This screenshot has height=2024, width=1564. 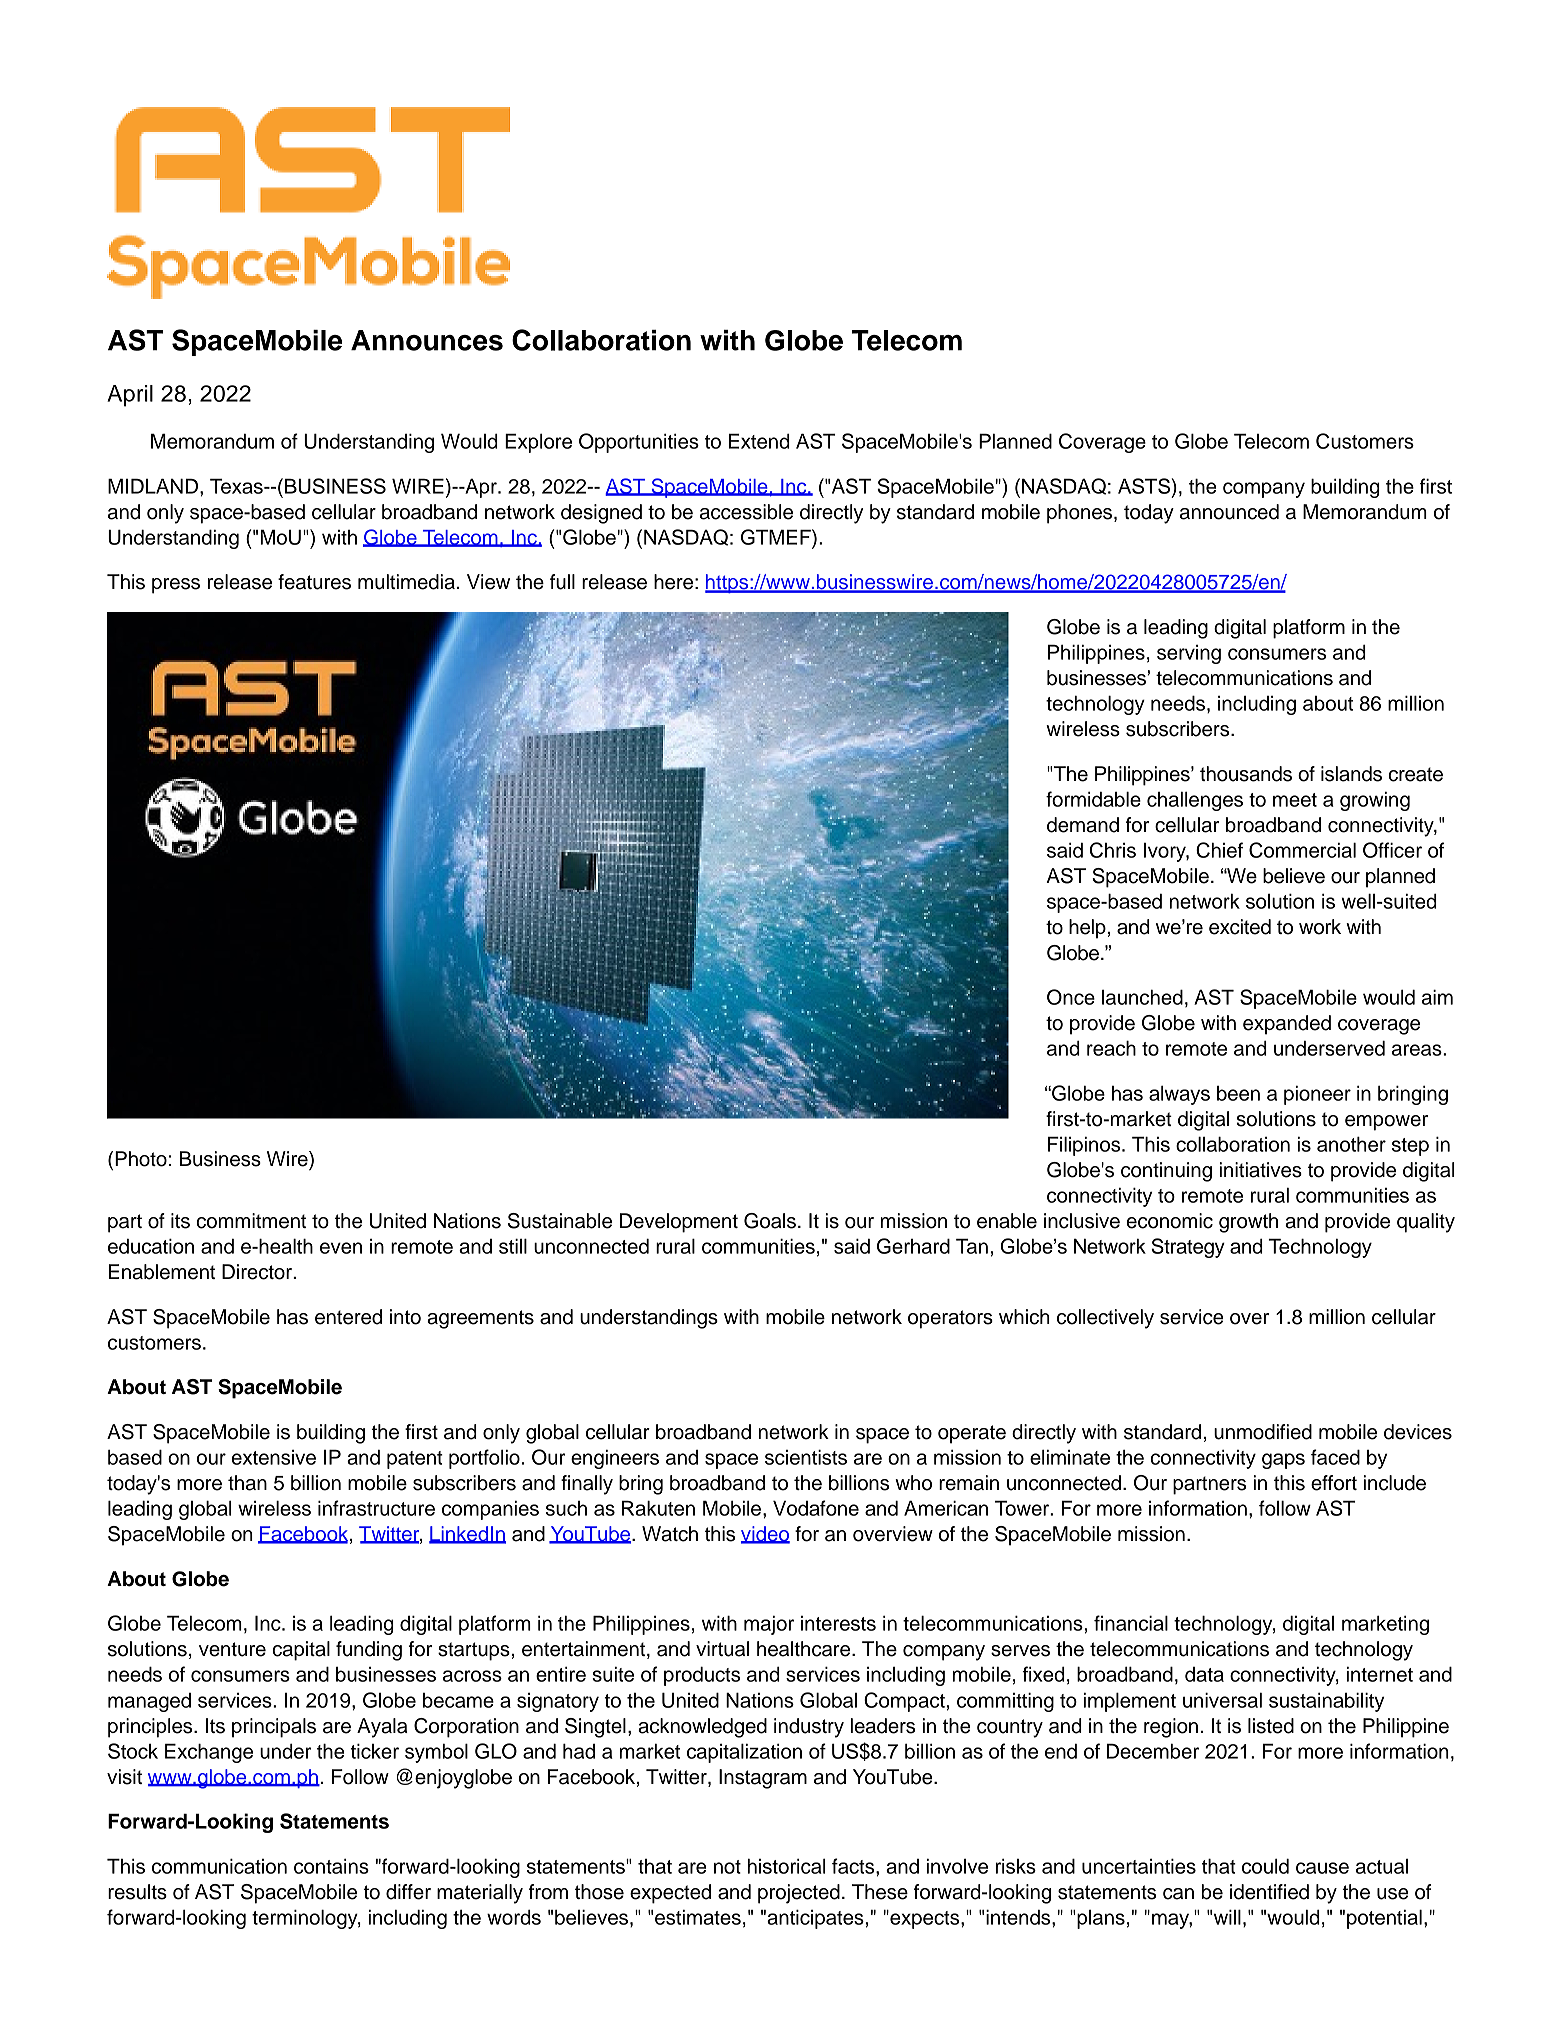 What do you see at coordinates (247, 1483) in the screenshot?
I see `than` at bounding box center [247, 1483].
